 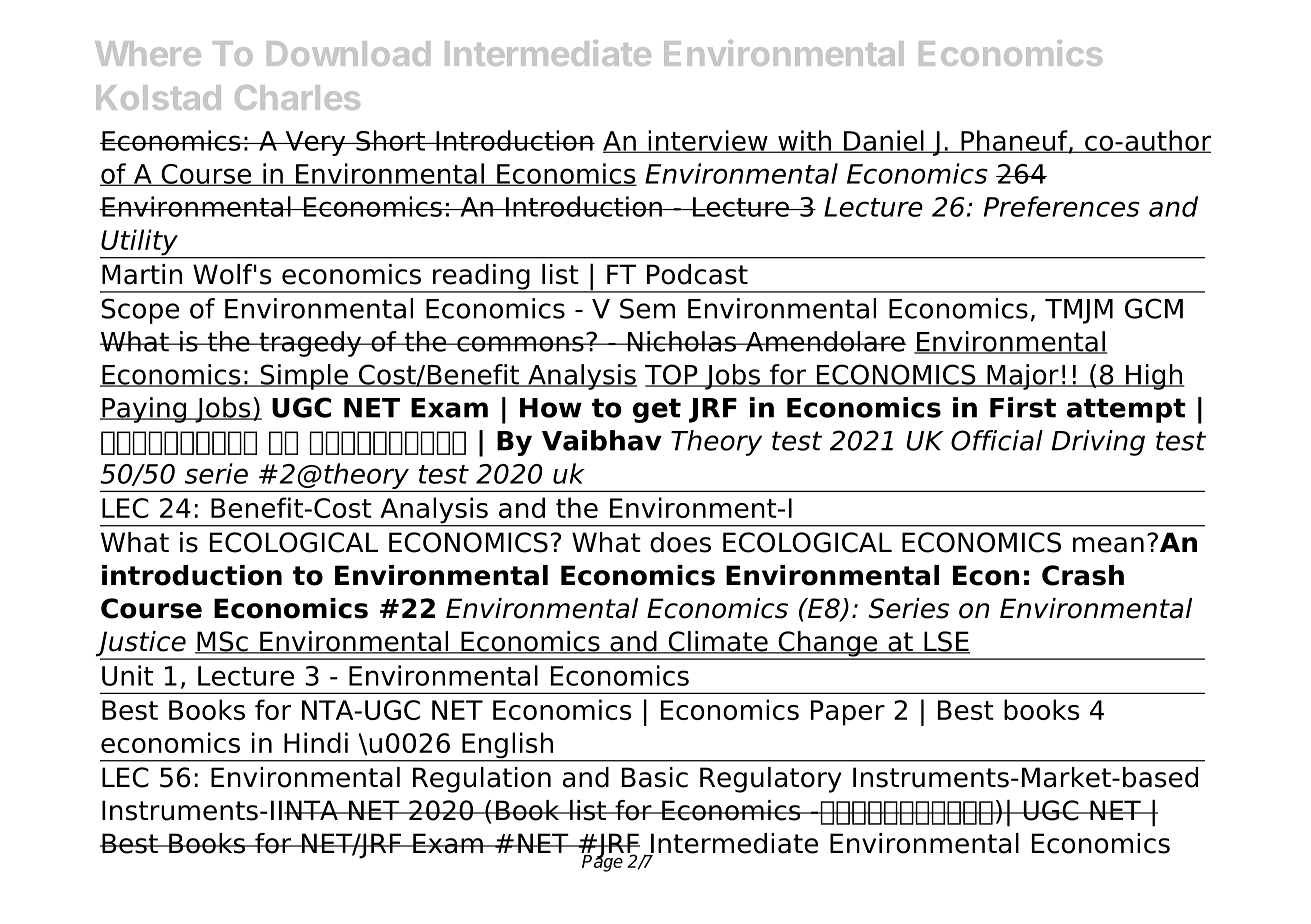 I want to click on Charles, so click(x=297, y=97).
